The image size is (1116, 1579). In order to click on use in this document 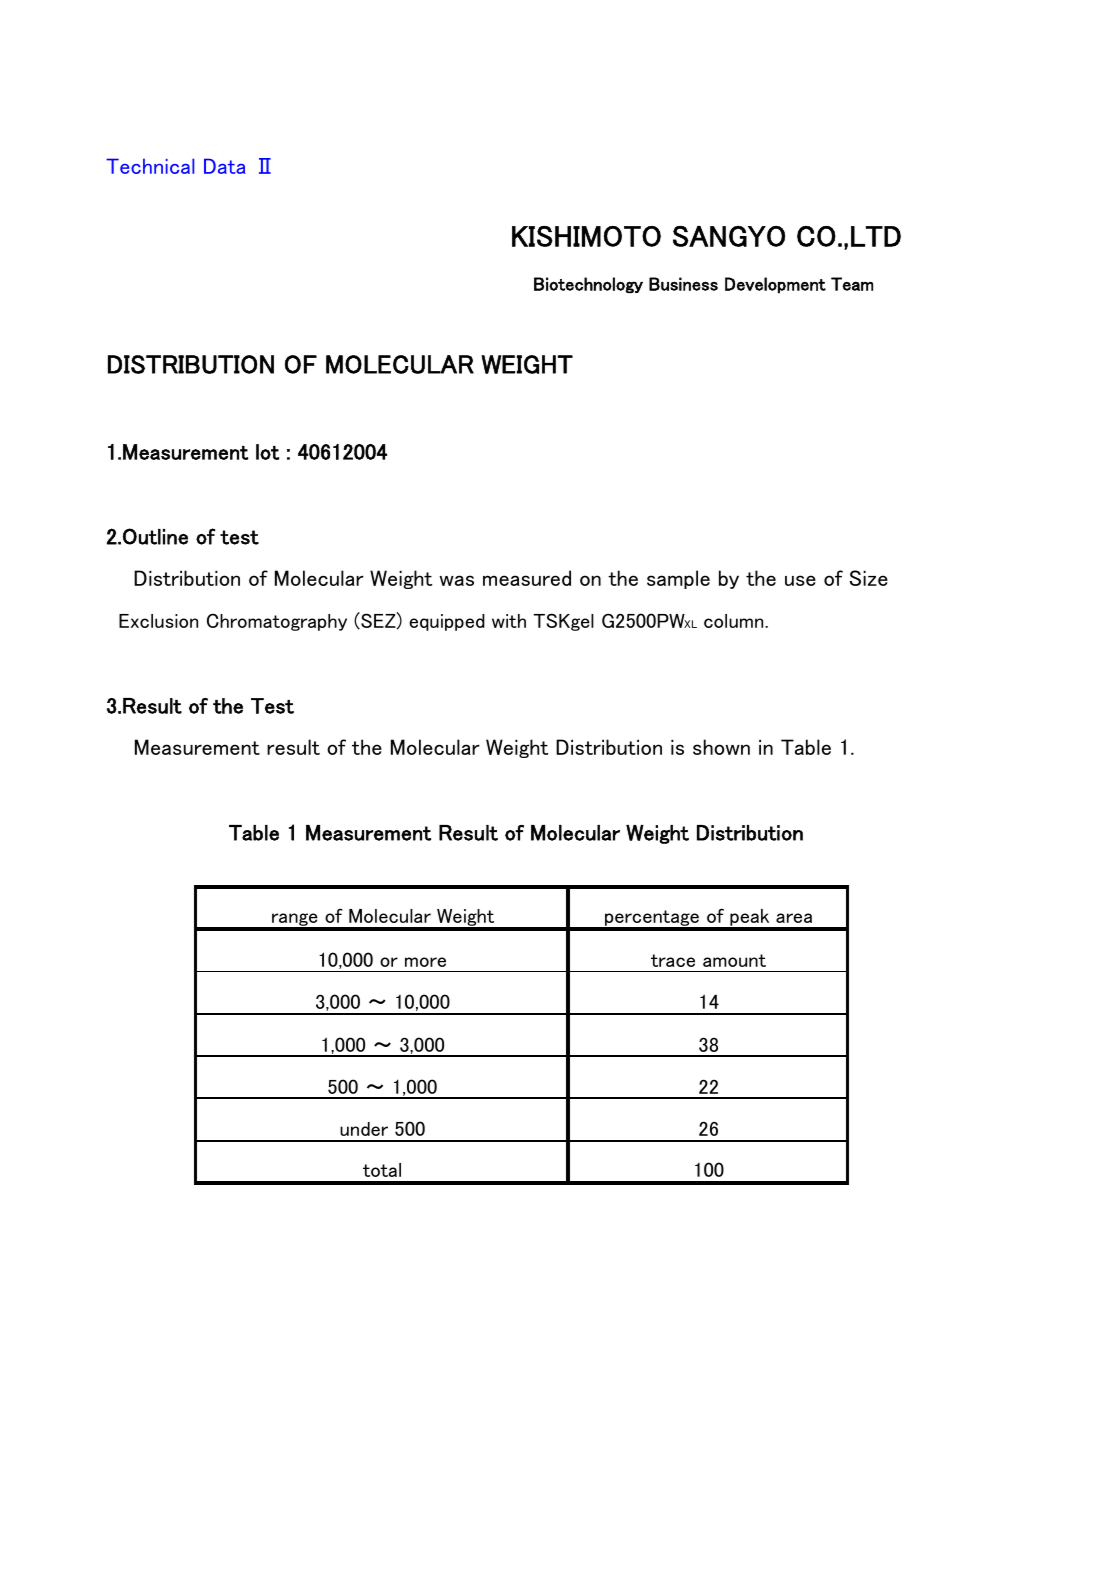, I will do `click(800, 580)`.
